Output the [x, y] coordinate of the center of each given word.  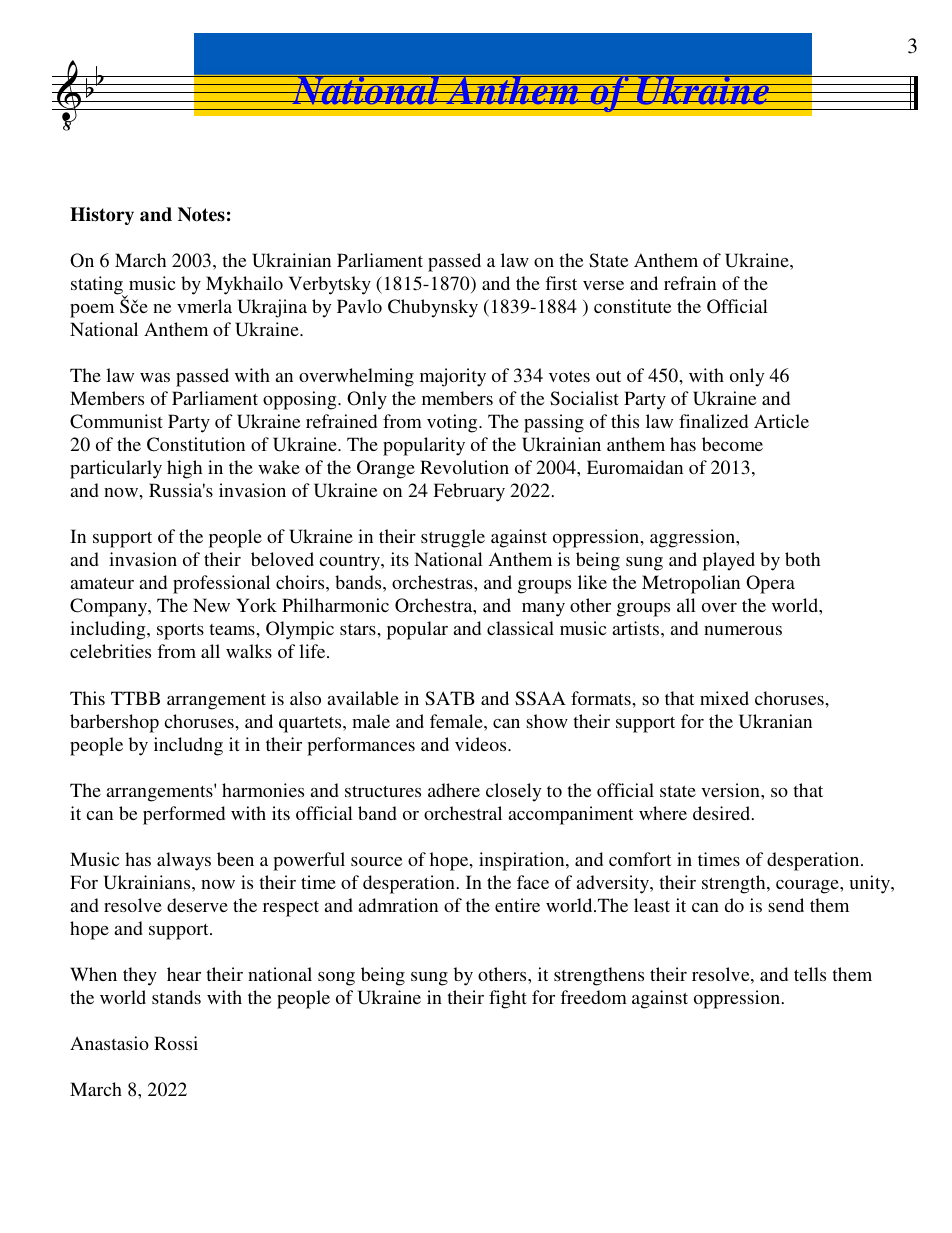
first [561, 283]
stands [176, 997]
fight [508, 999]
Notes [201, 214]
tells [810, 974]
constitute [632, 306]
